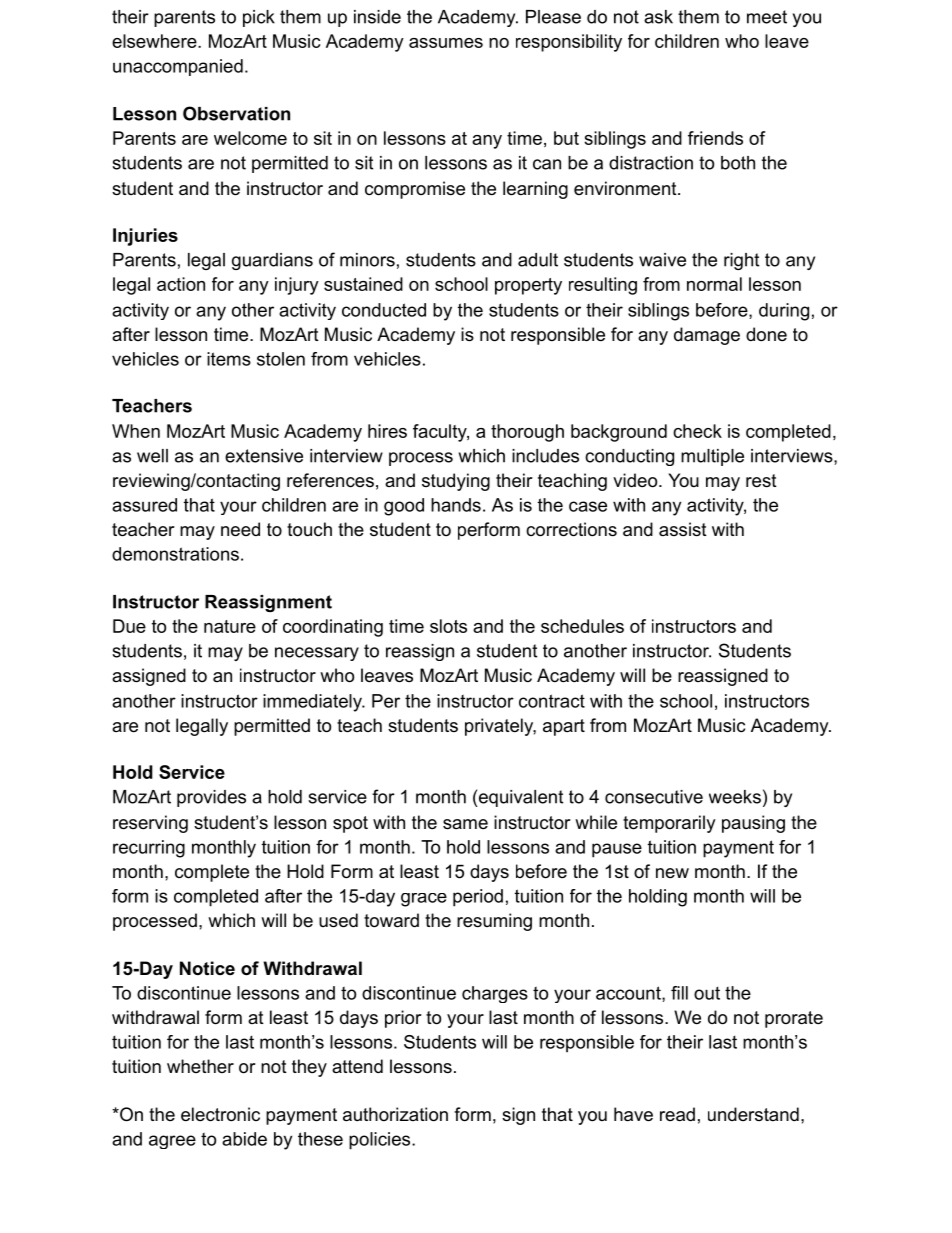 The width and height of the document is (952, 1233). Describe the element at coordinates (658, 17) in the document. I see `ask` at that location.
